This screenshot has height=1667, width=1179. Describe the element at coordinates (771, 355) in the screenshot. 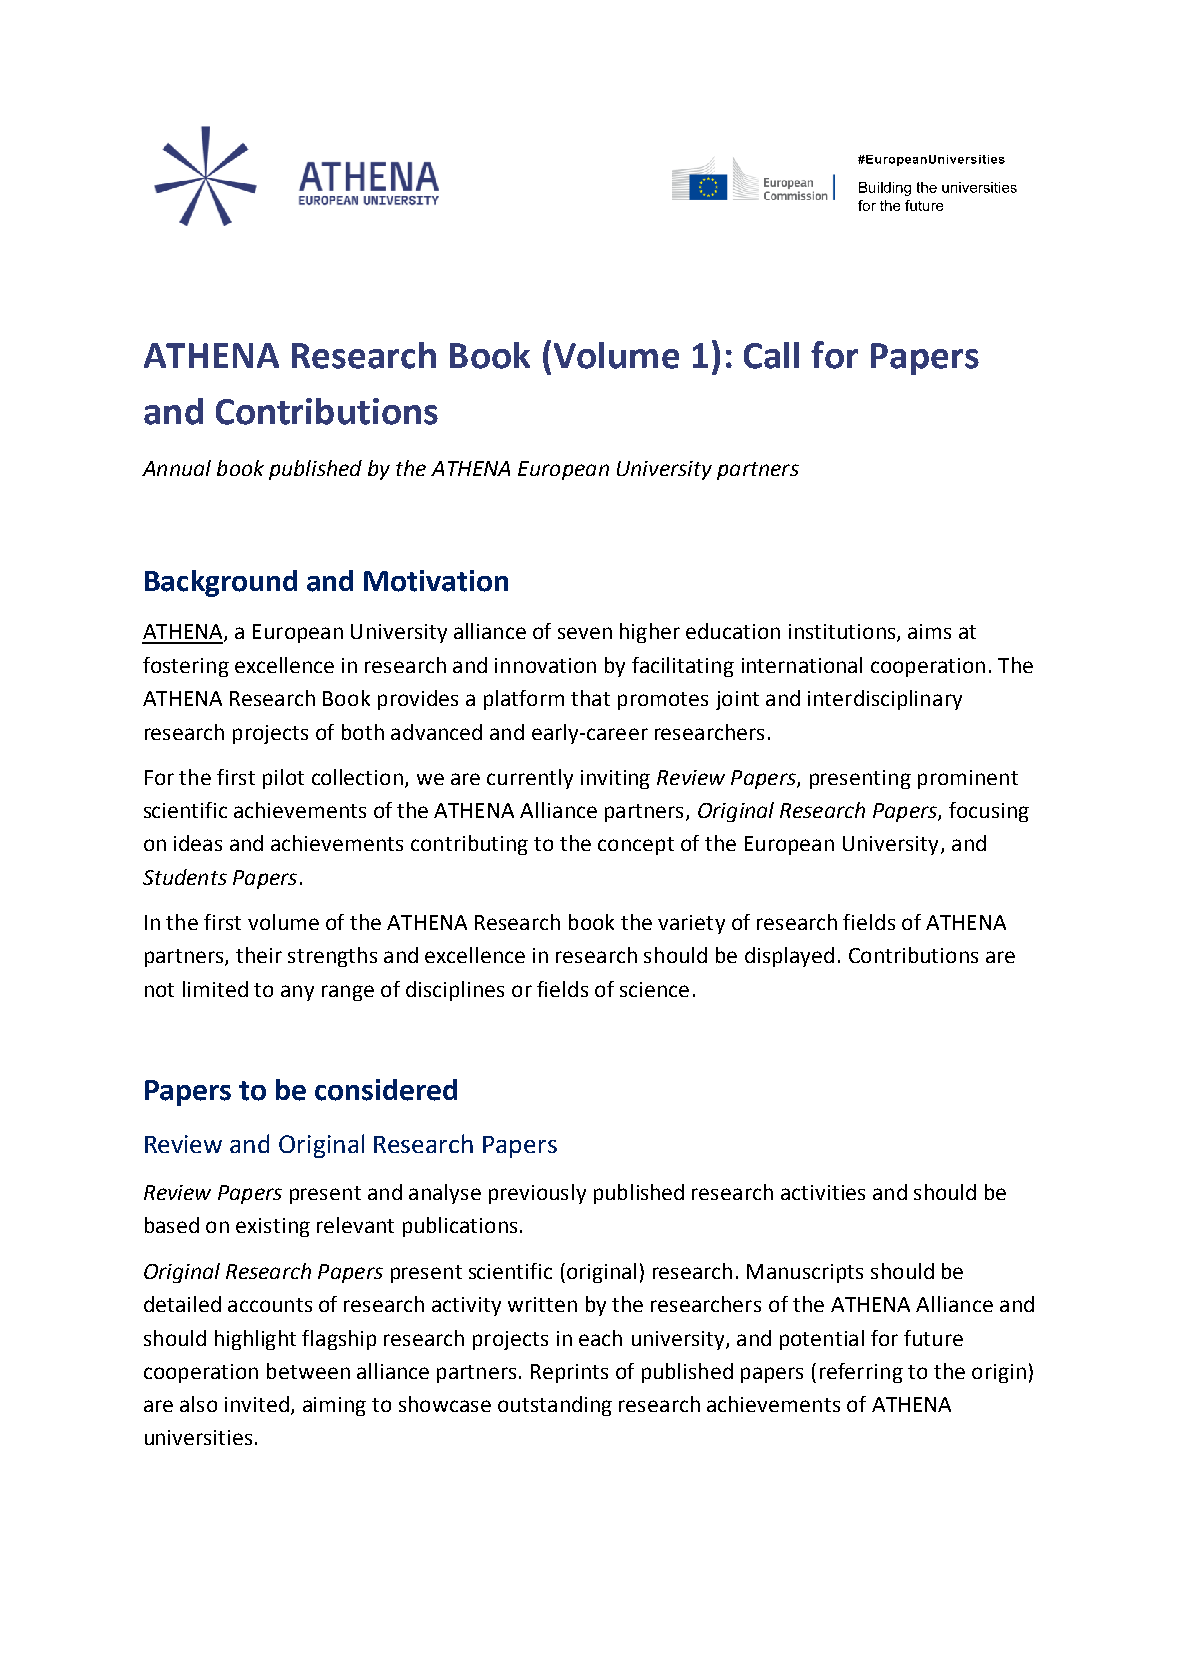

I see `Call` at that location.
